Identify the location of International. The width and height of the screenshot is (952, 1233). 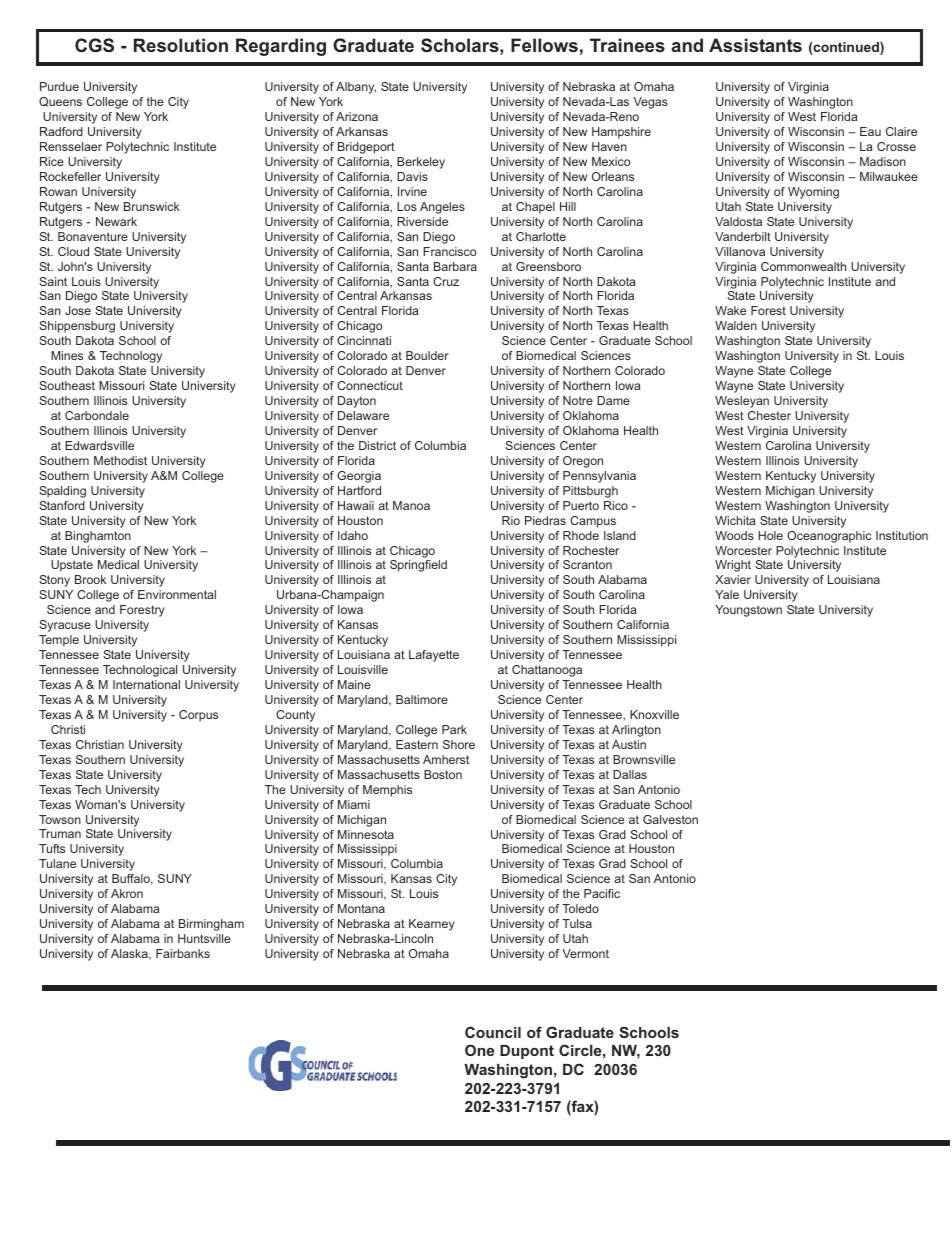
(146, 684).
